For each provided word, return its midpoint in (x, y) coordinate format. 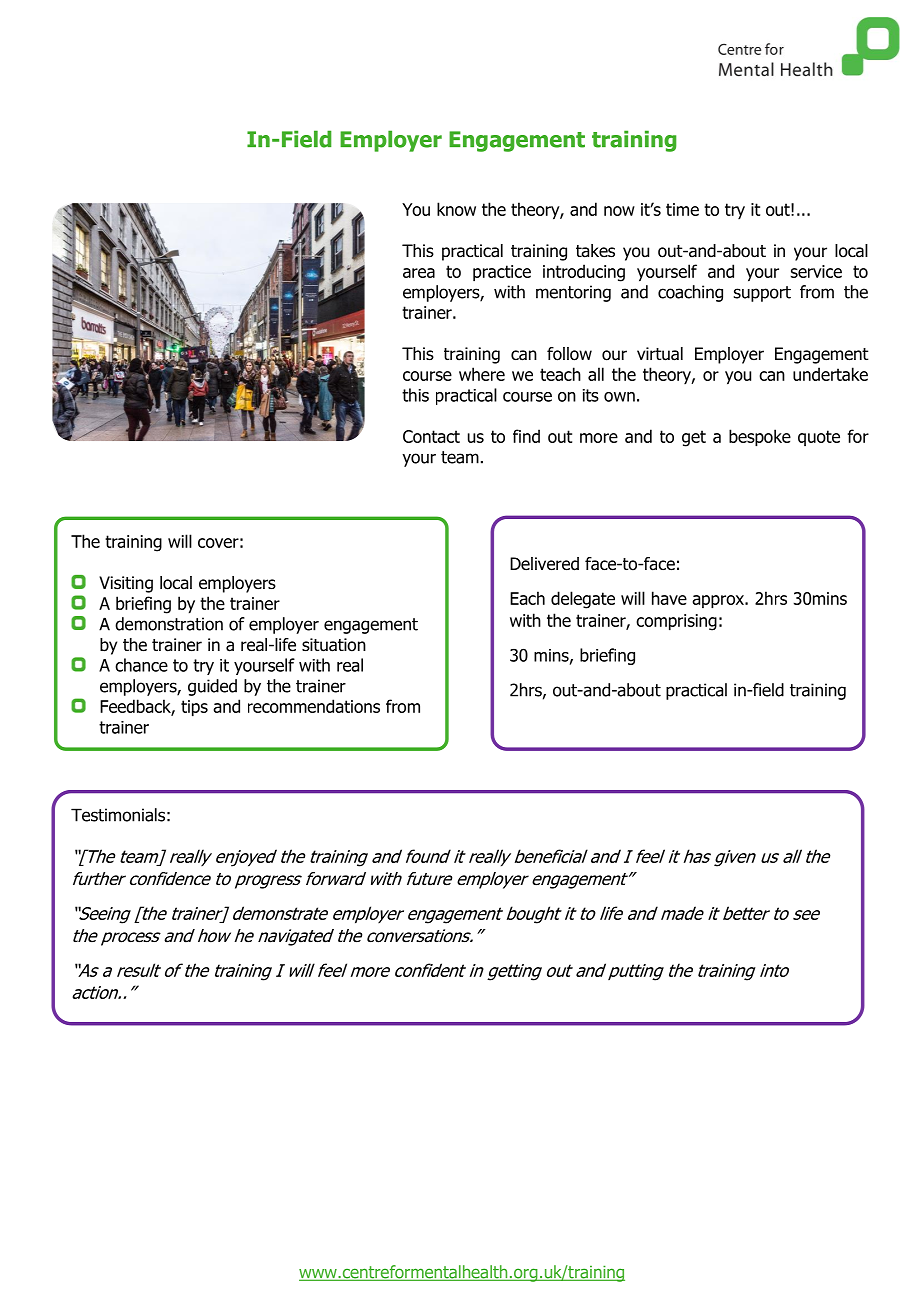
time (682, 209)
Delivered (544, 564)
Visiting (126, 584)
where (482, 374)
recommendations (314, 706)
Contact (431, 436)
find (526, 436)
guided (212, 687)
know (456, 209)
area (419, 273)
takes (595, 251)
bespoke (760, 438)
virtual (660, 354)
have (669, 598)
